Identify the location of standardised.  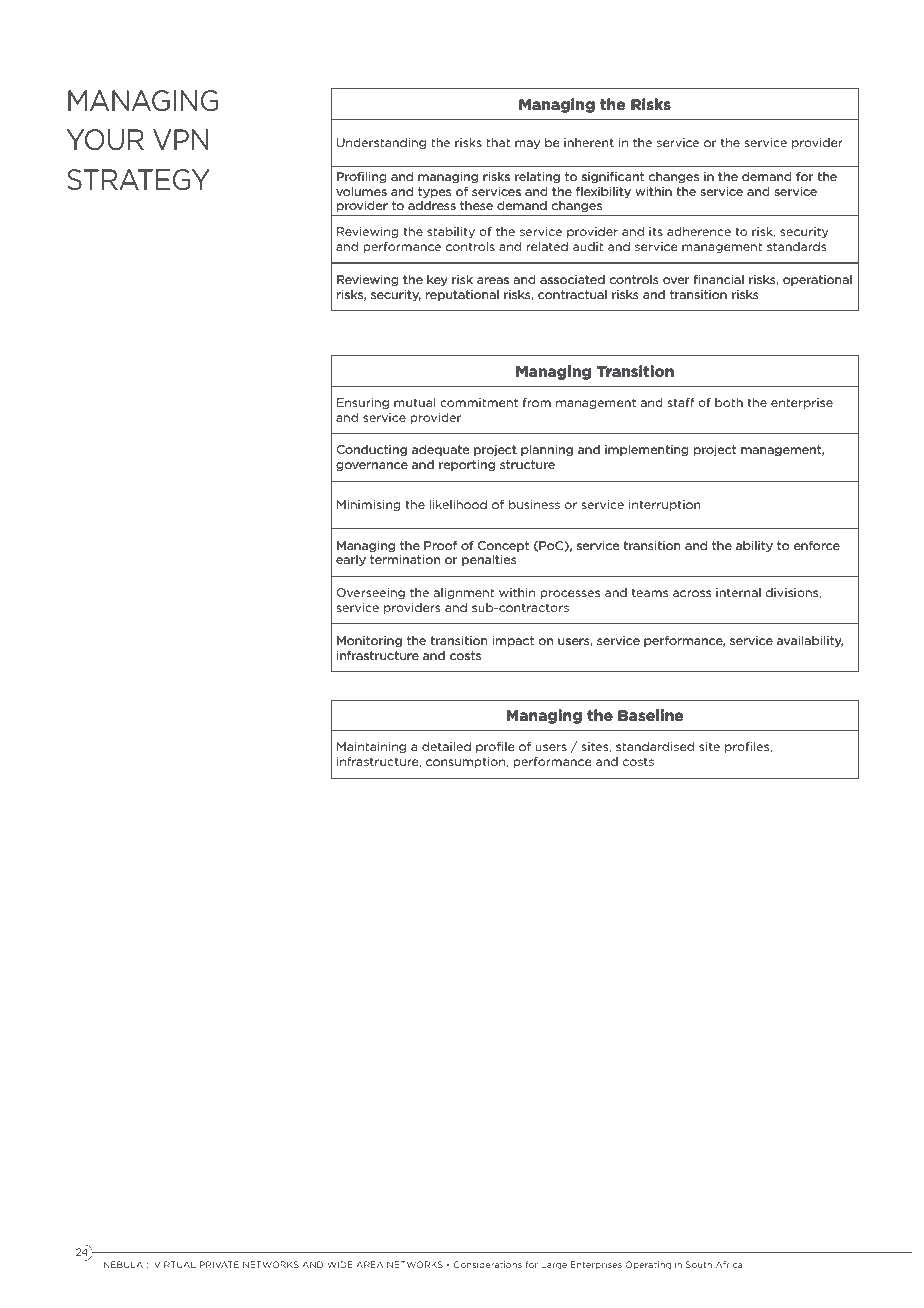
(655, 746).
